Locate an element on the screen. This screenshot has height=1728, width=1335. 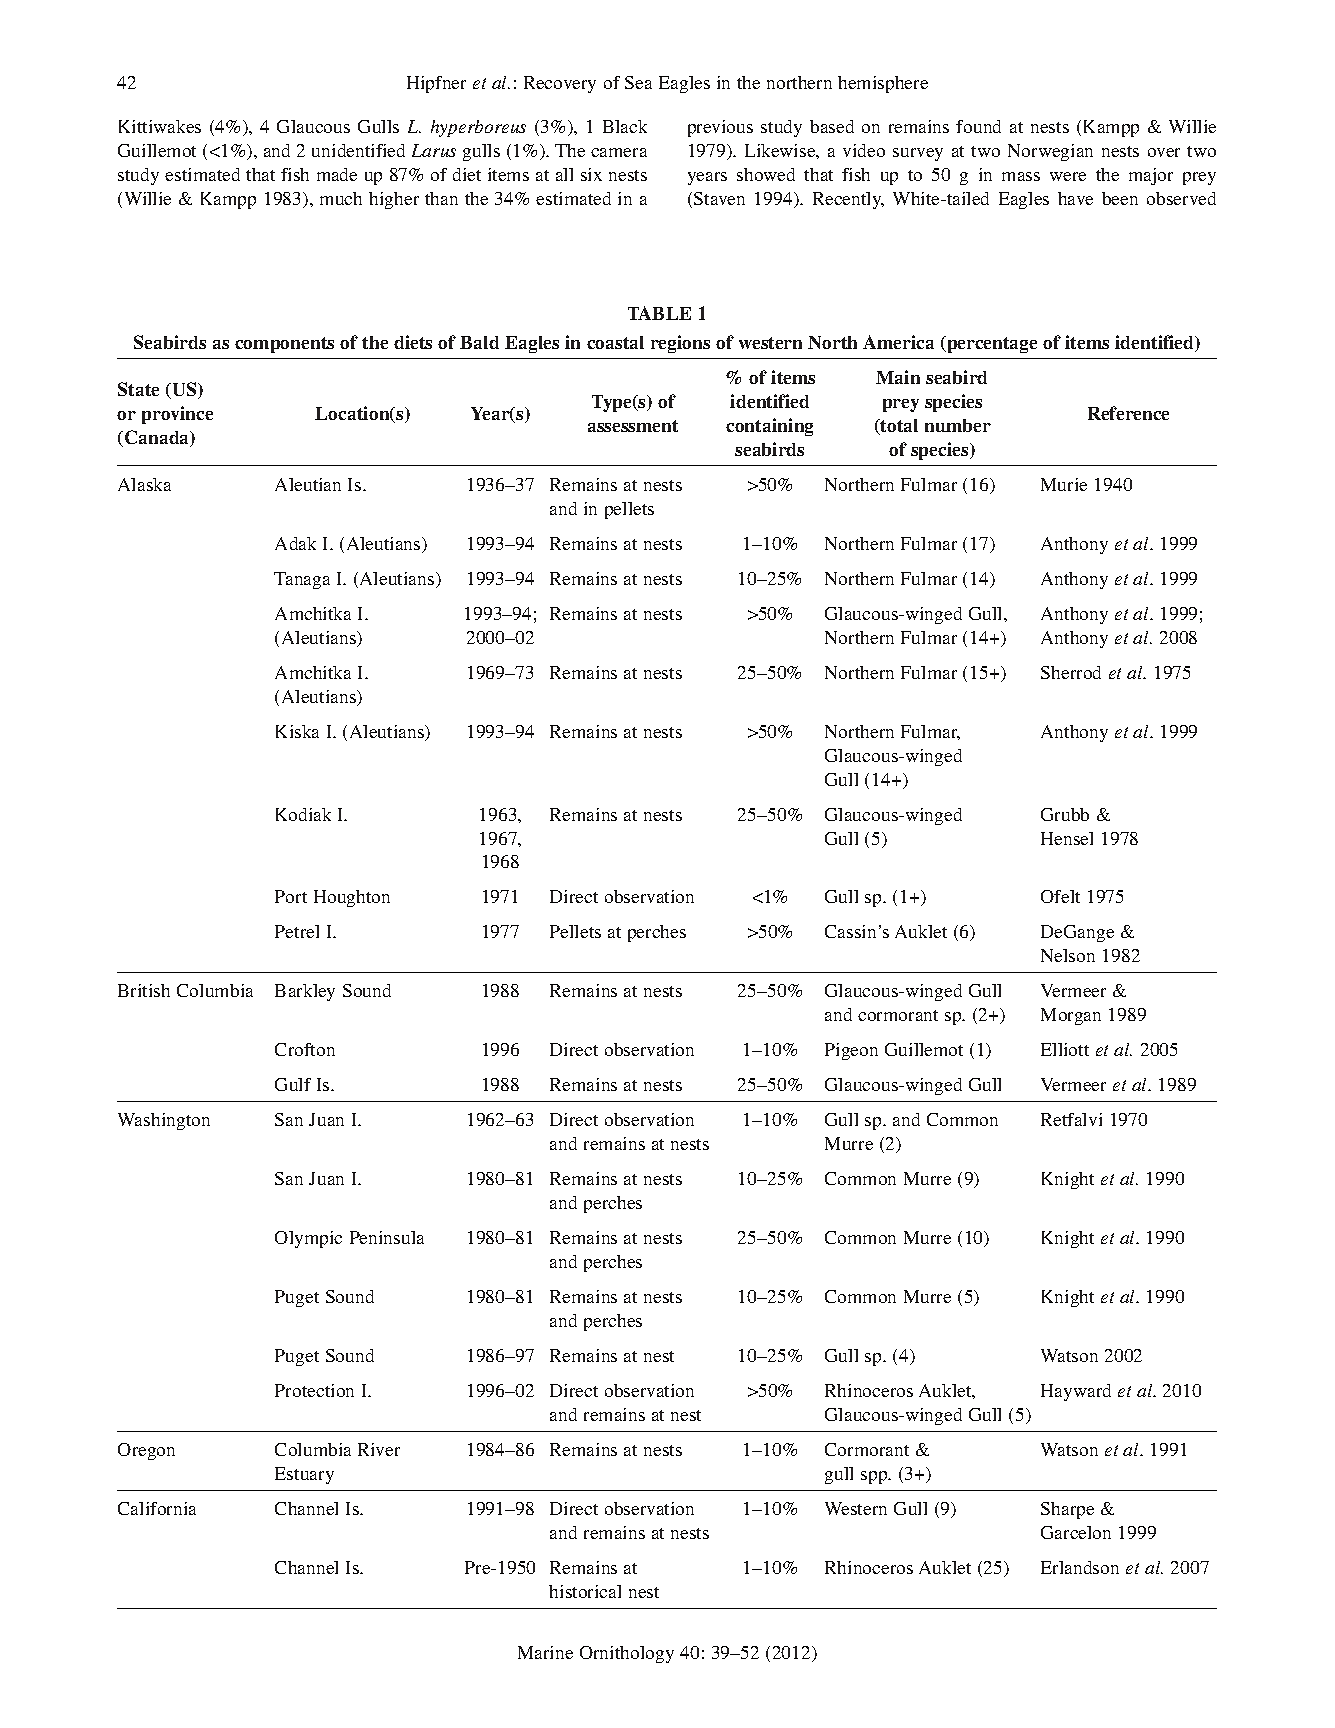
Gulf is located at coordinates (293, 1084).
